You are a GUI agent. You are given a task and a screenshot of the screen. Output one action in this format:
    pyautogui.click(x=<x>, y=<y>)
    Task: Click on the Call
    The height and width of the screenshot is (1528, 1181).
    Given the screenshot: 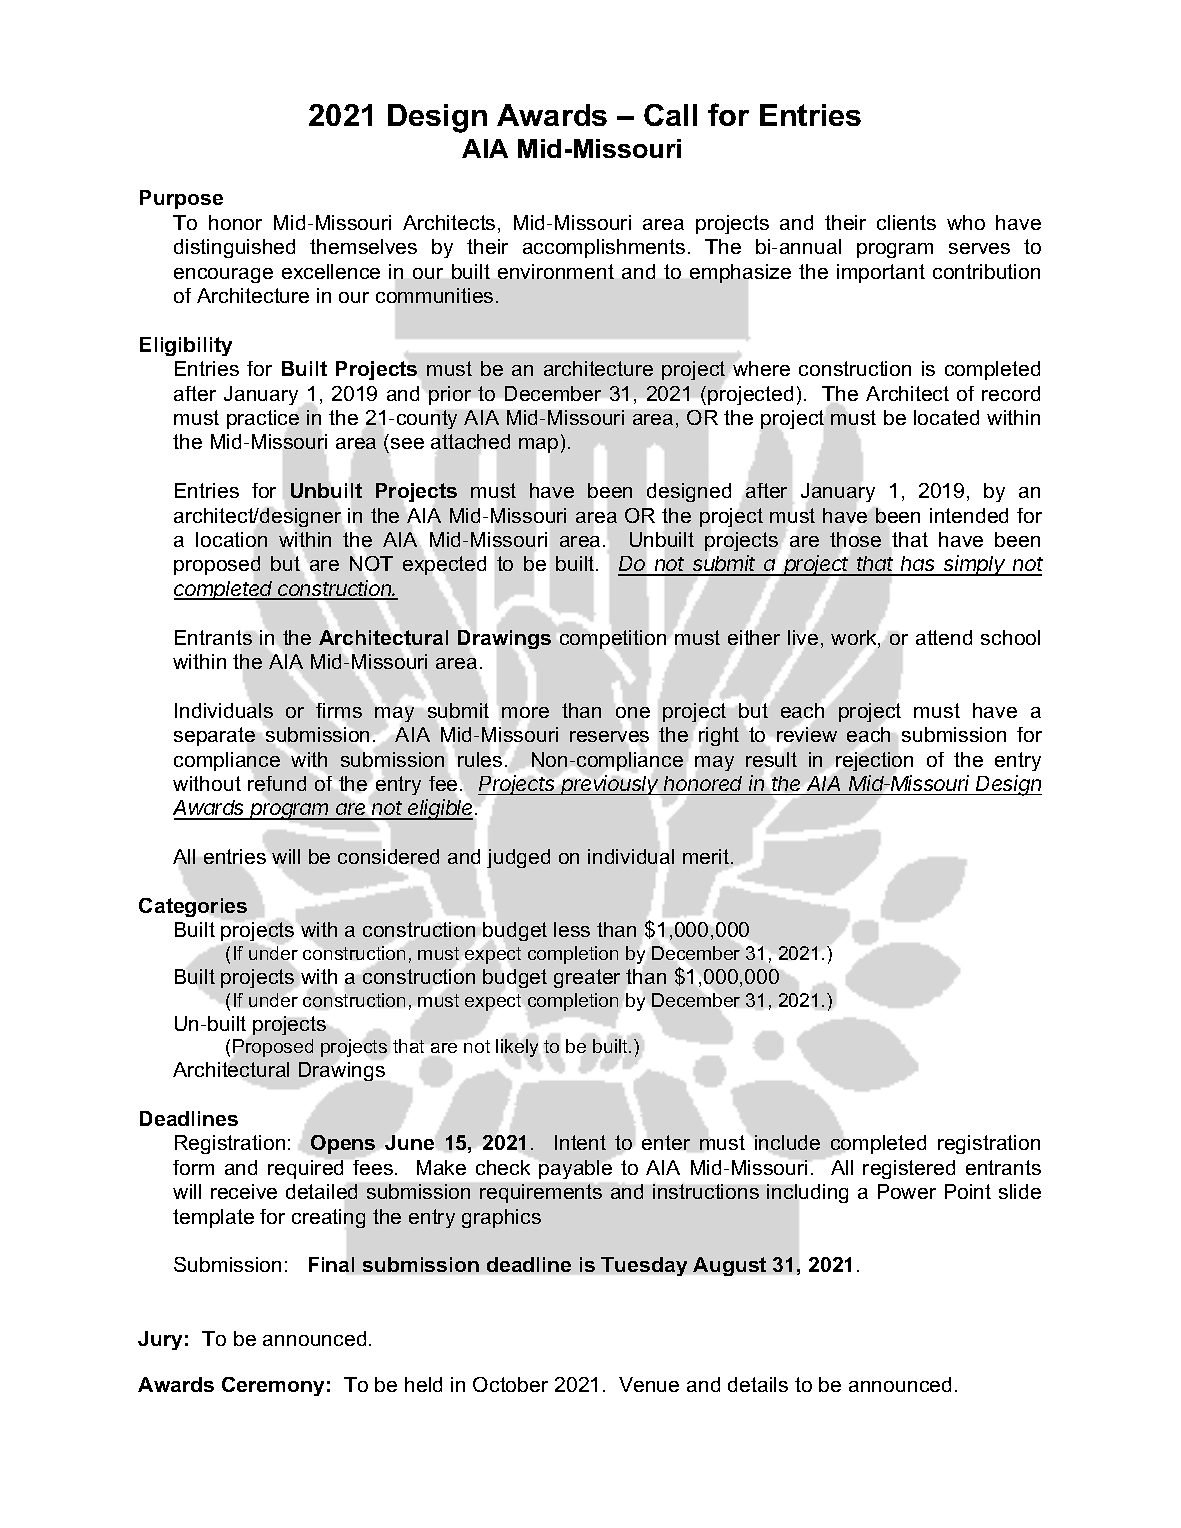 What is the action you would take?
    pyautogui.click(x=670, y=115)
